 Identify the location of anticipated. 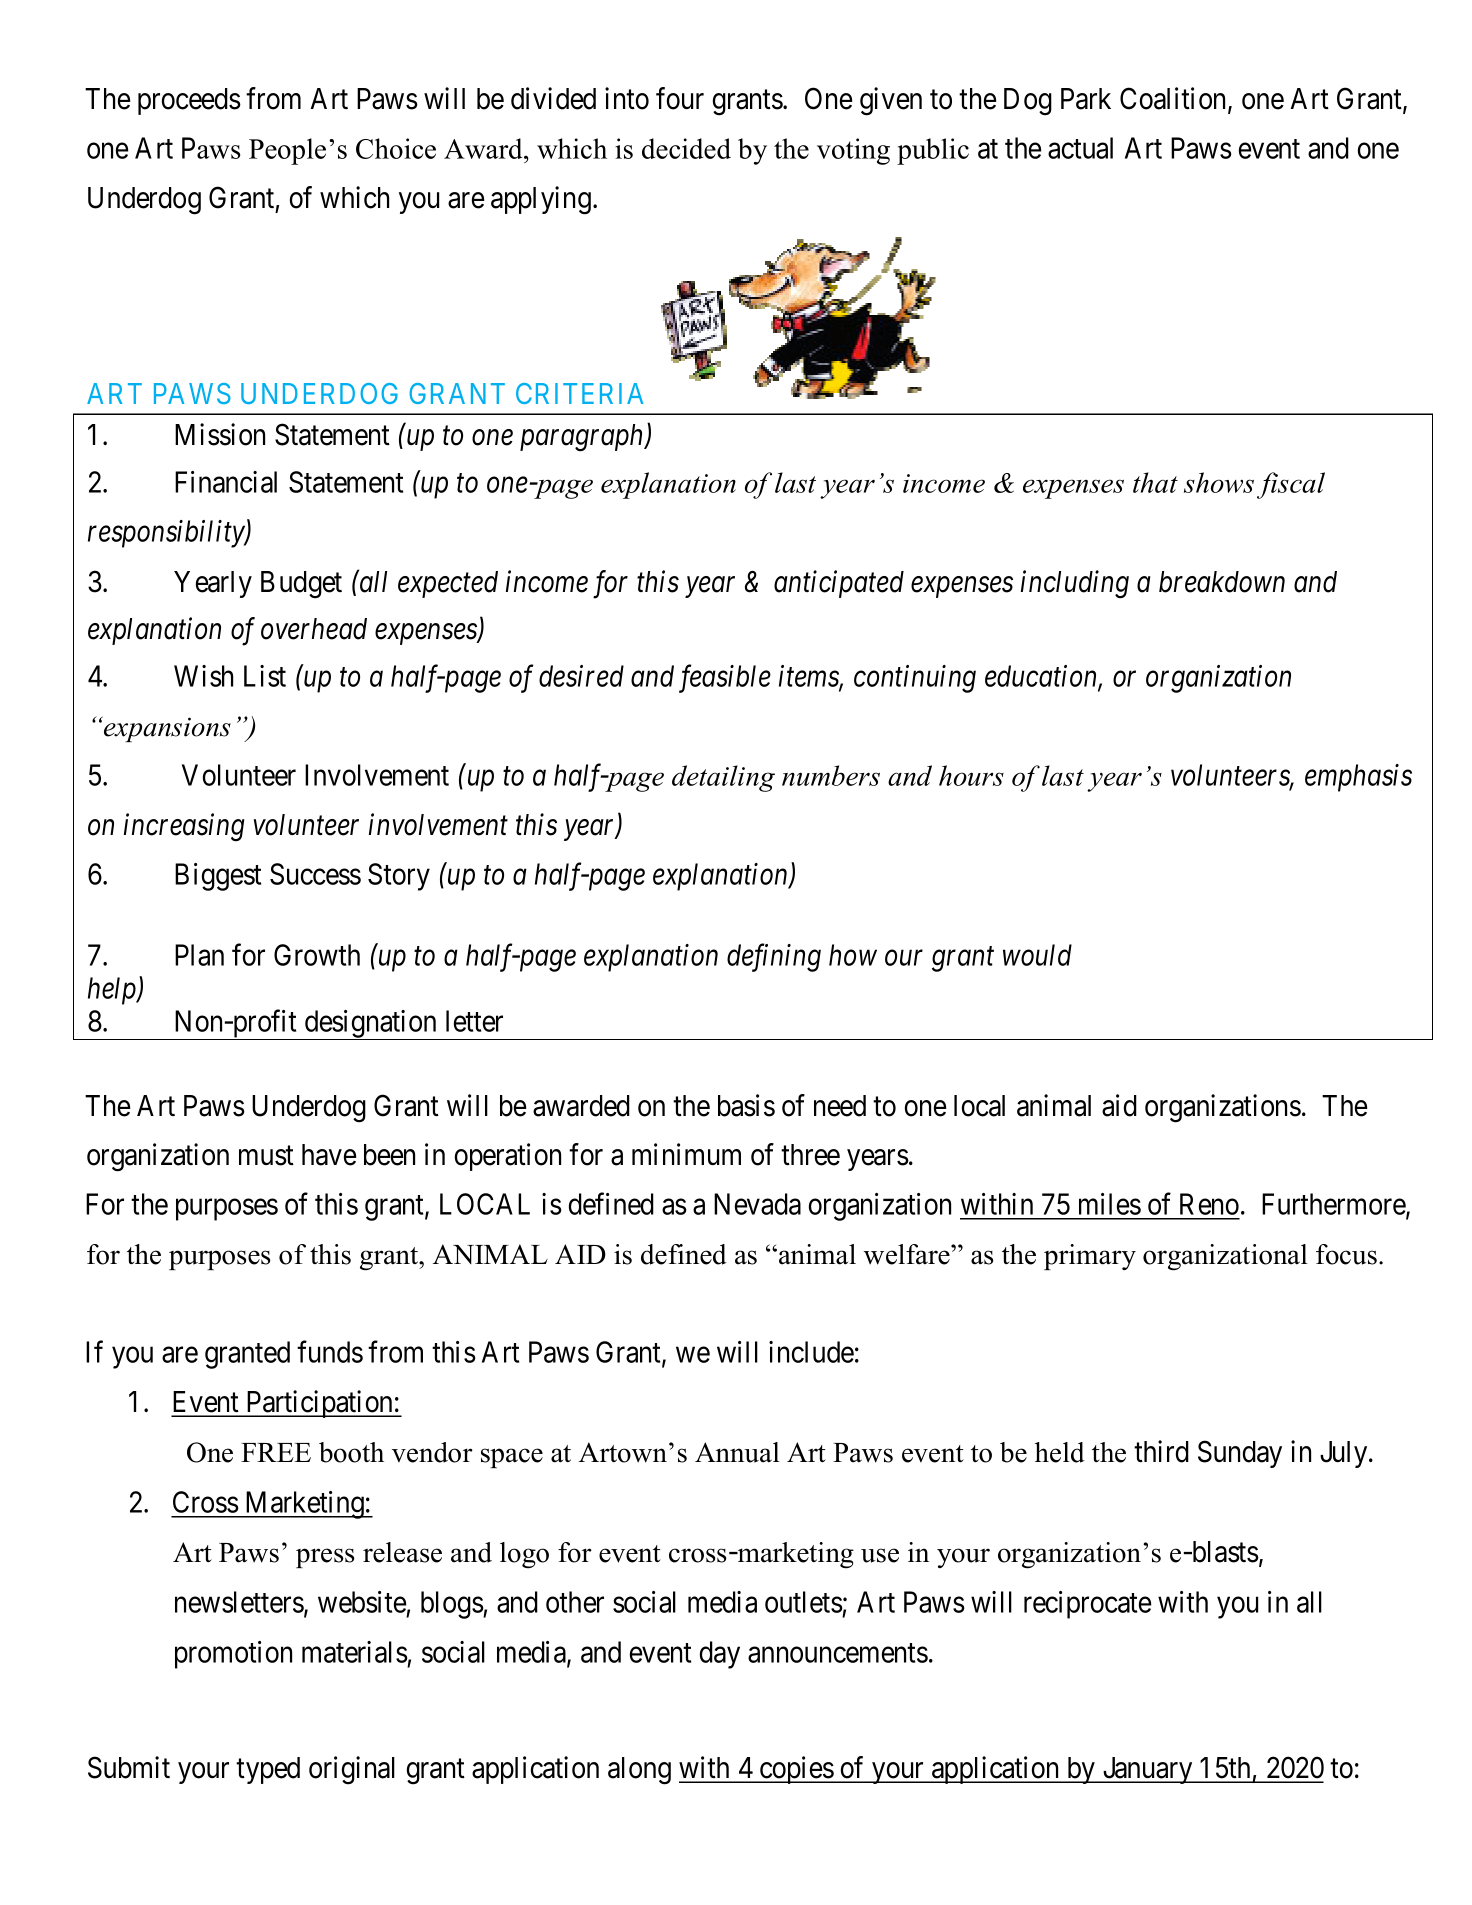
(839, 584).
